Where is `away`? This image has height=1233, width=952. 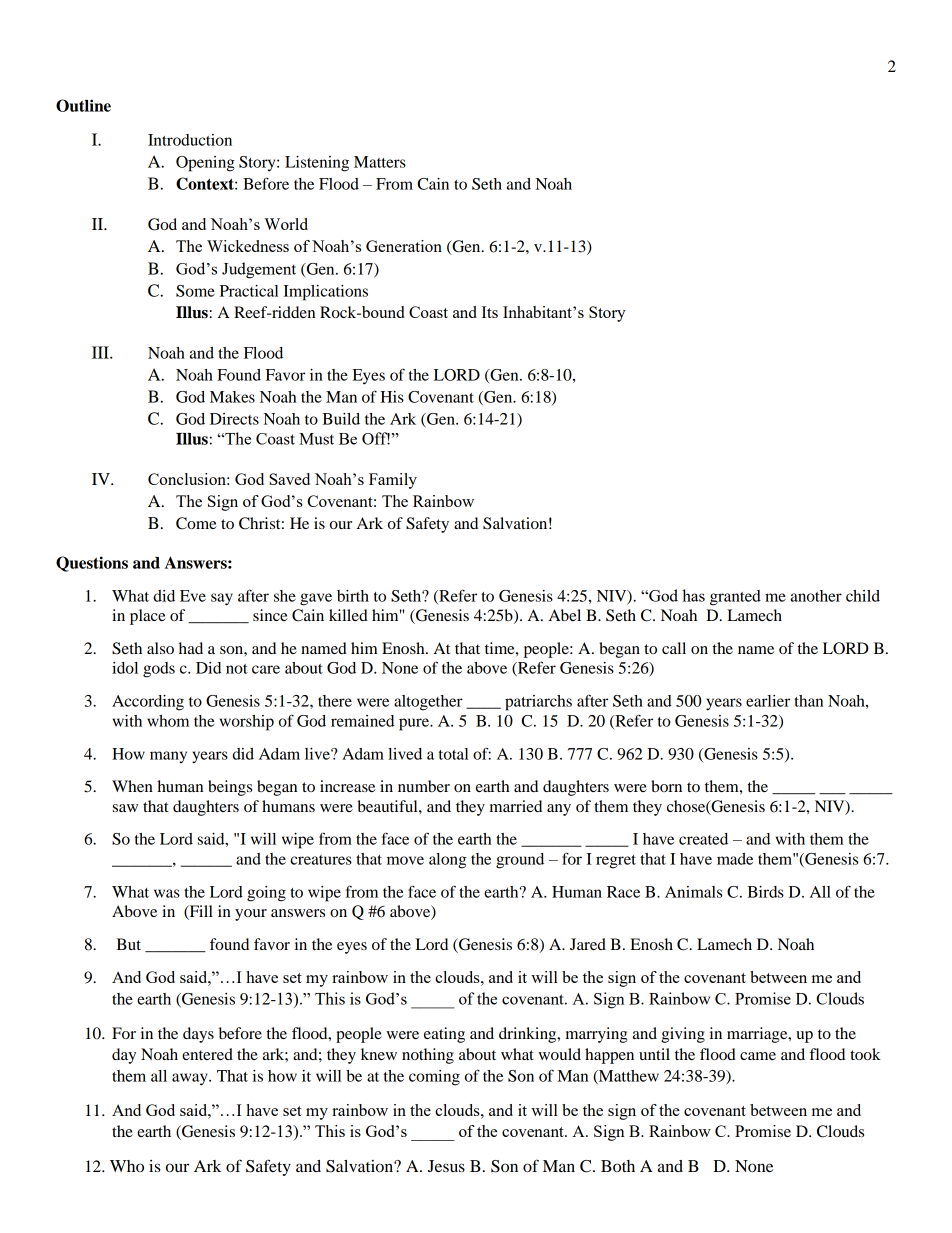
away is located at coordinates (191, 1079).
